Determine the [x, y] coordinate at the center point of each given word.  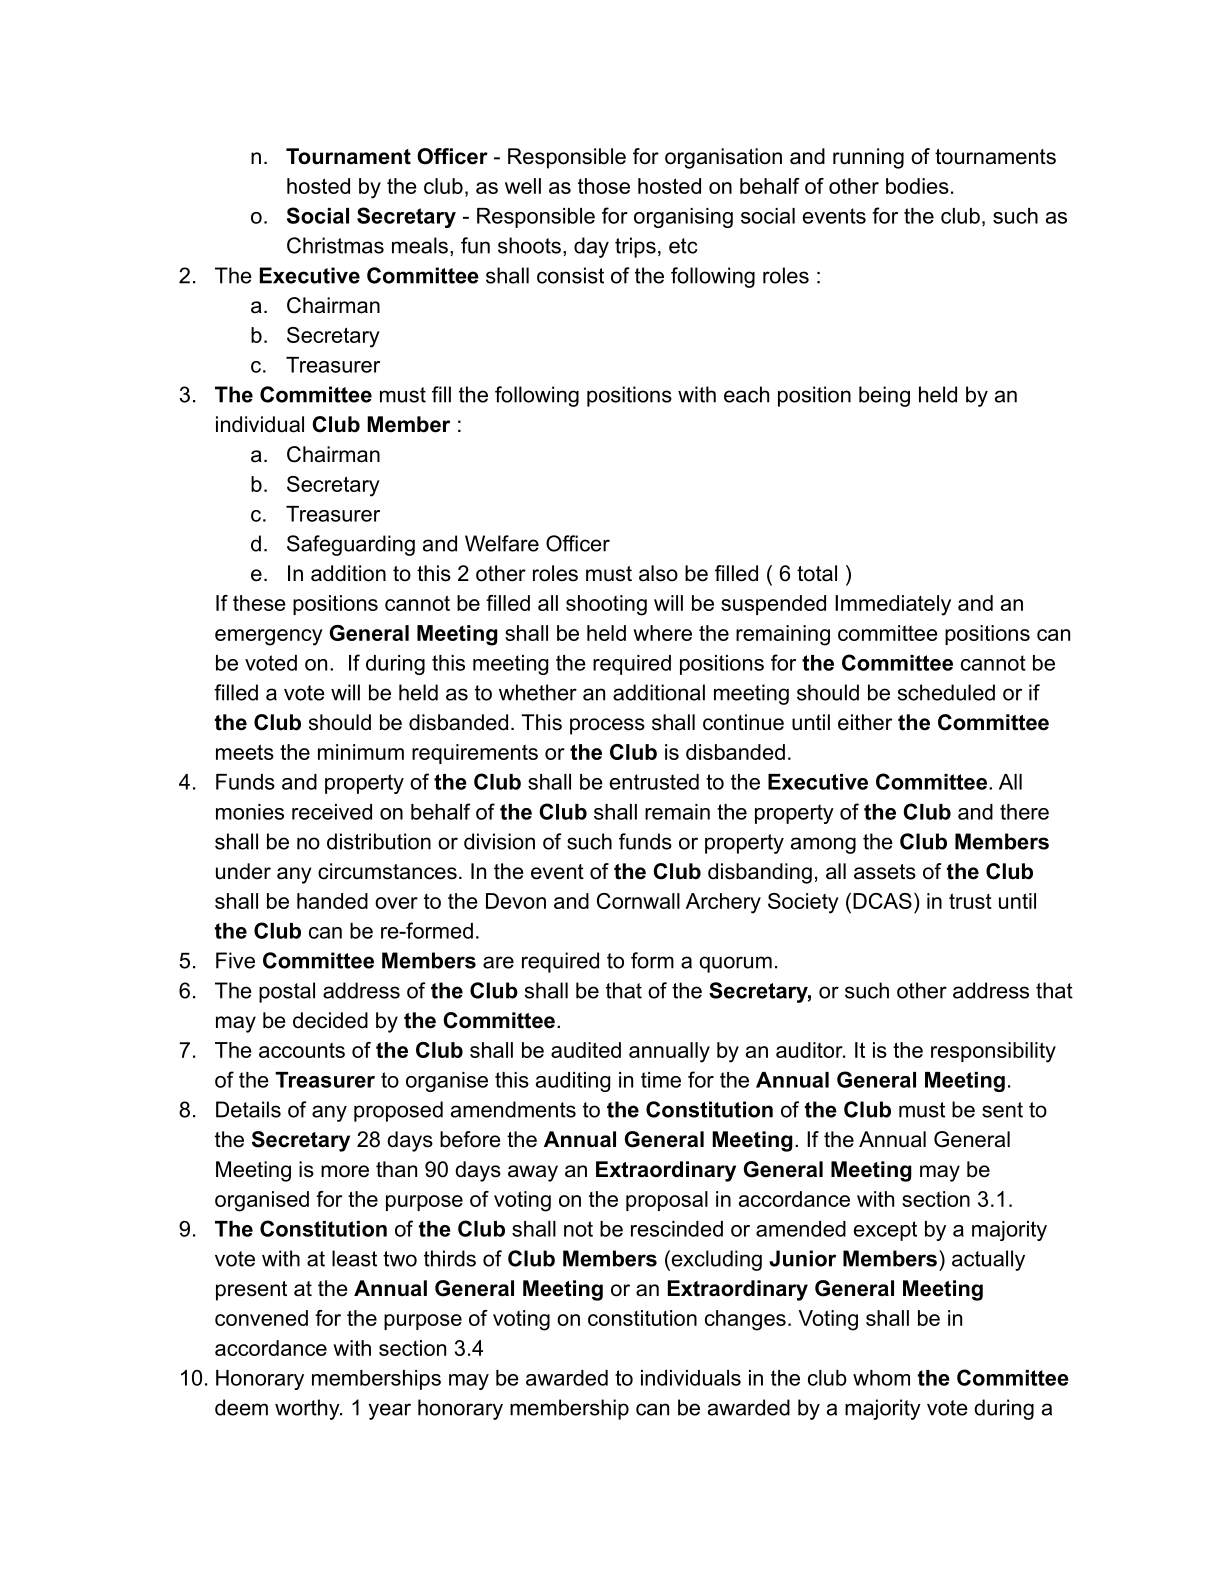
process [607, 726]
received [332, 812]
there [1024, 812]
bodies [917, 186]
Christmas [335, 245]
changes [745, 1320]
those [604, 186]
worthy [308, 1409]
